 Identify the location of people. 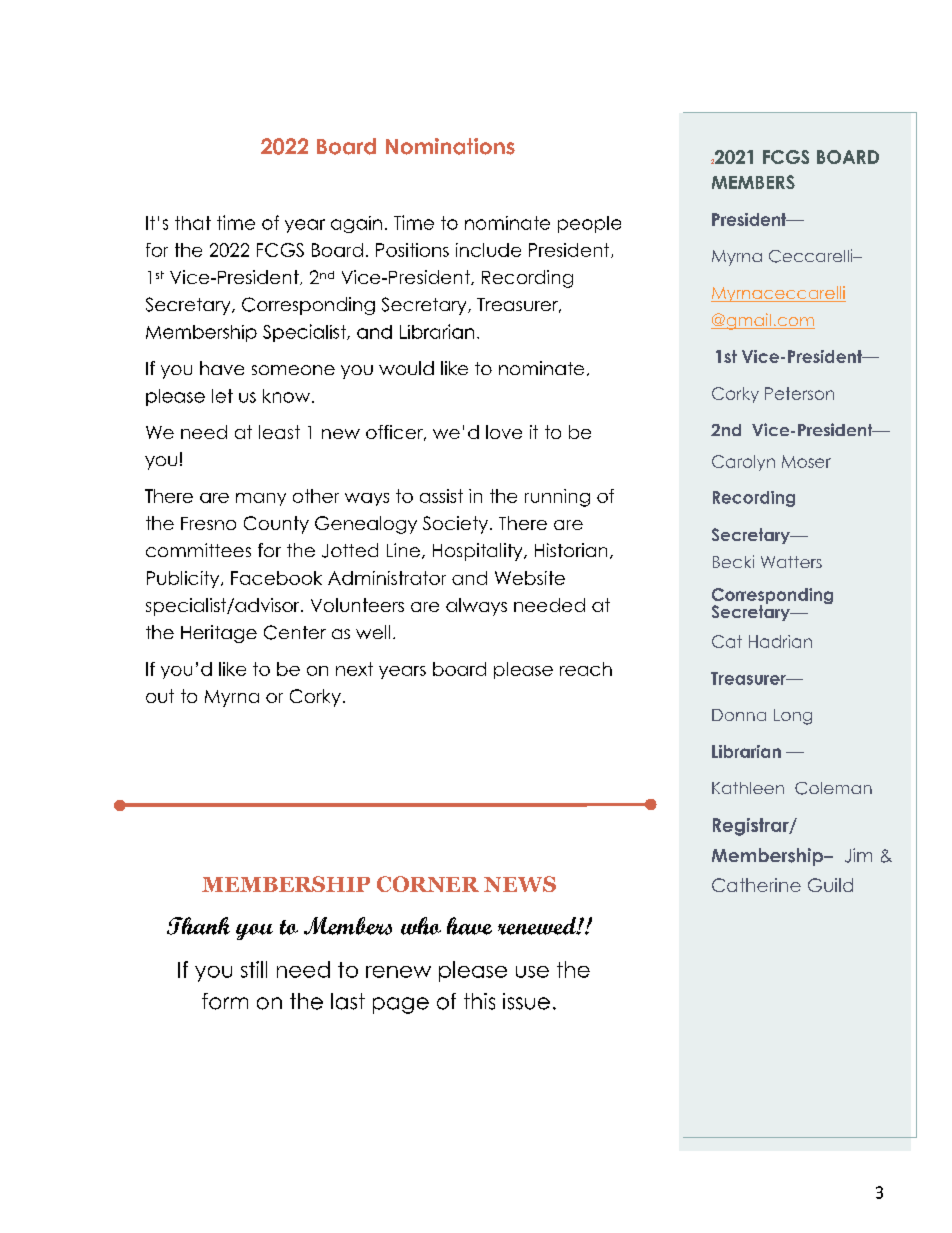
(589, 224).
